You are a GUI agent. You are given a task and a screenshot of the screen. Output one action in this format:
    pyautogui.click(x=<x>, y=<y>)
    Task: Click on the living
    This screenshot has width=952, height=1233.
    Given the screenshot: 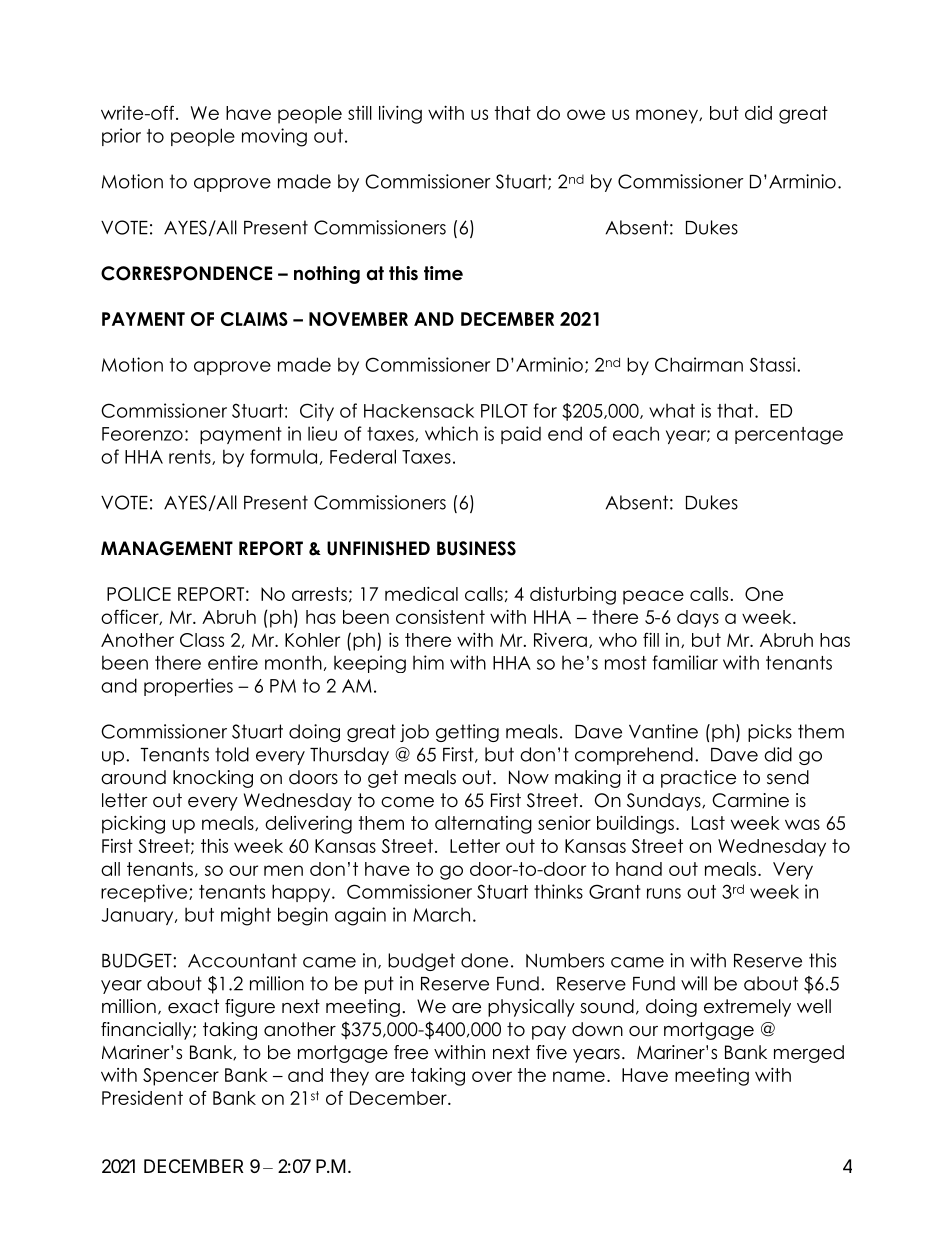 What is the action you would take?
    pyautogui.click(x=400, y=114)
